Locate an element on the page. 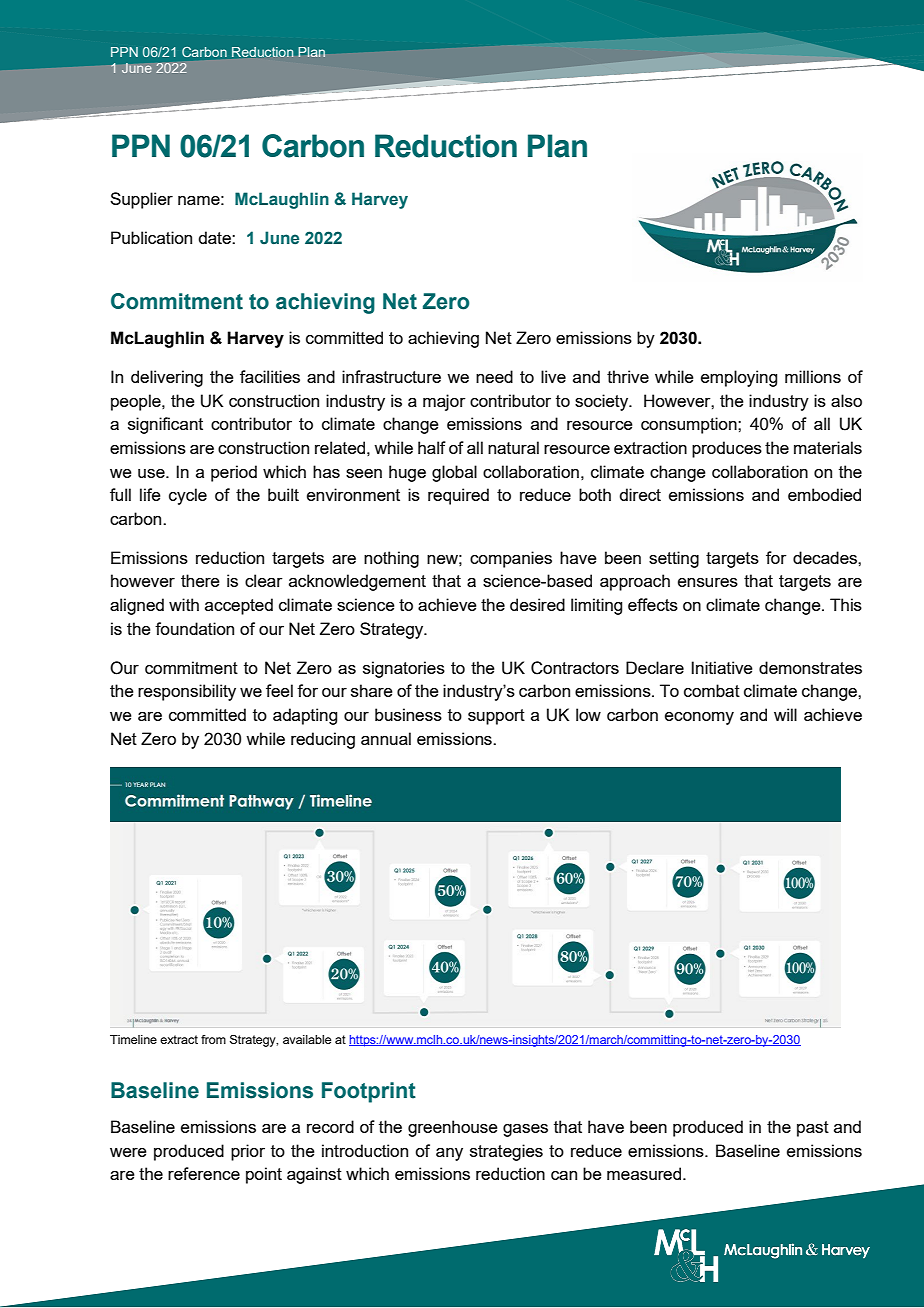 The height and width of the document is (1308, 924). from is located at coordinates (213, 1039).
